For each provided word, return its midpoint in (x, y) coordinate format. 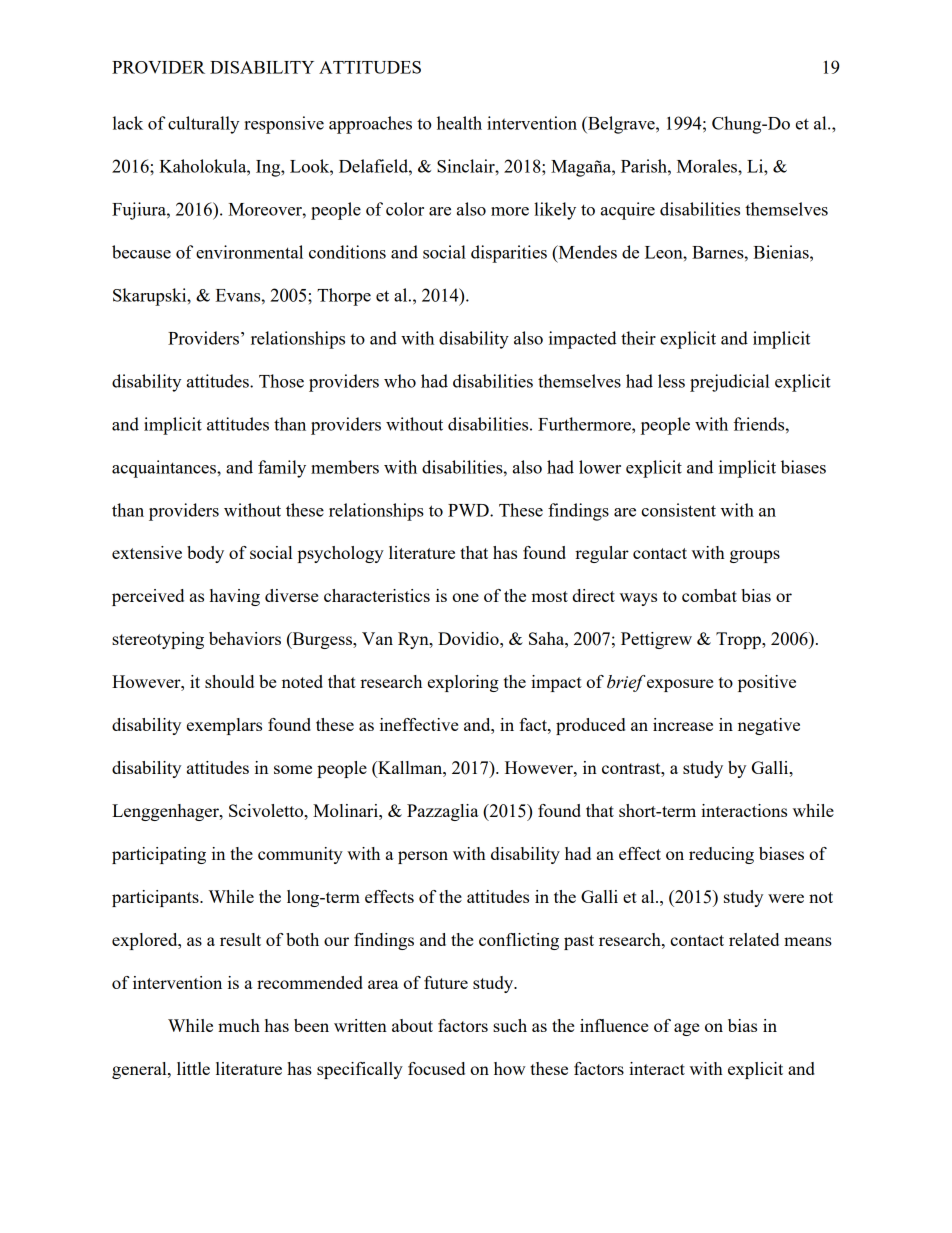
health (459, 123)
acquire (628, 211)
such (510, 1025)
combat (709, 595)
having (235, 597)
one (465, 597)
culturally (203, 125)
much (239, 1025)
